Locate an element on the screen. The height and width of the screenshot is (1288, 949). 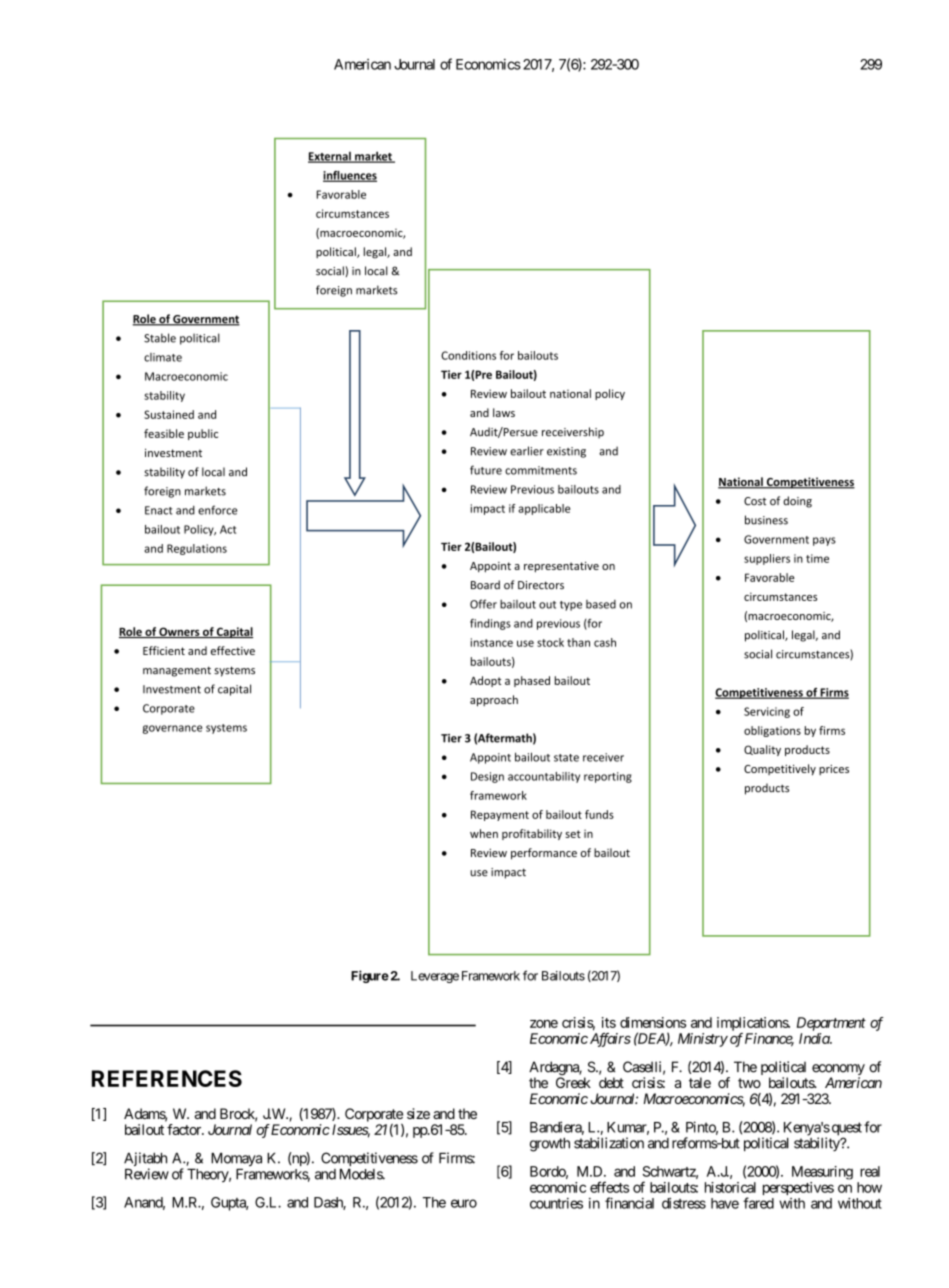
enforce is located at coordinates (217, 510).
